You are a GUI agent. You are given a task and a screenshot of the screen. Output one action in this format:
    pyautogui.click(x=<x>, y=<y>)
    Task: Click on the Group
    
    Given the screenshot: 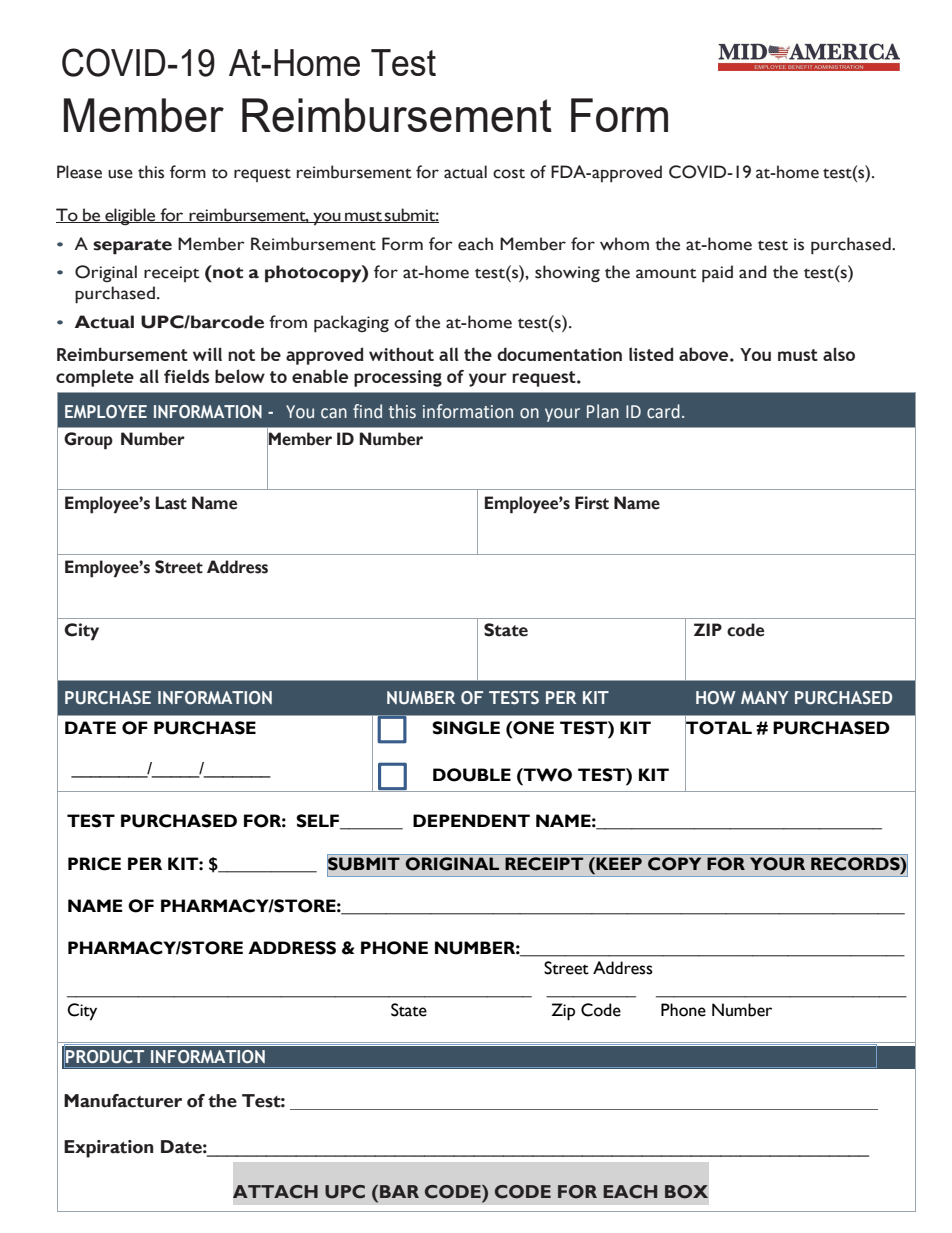 What is the action you would take?
    pyautogui.click(x=88, y=441)
